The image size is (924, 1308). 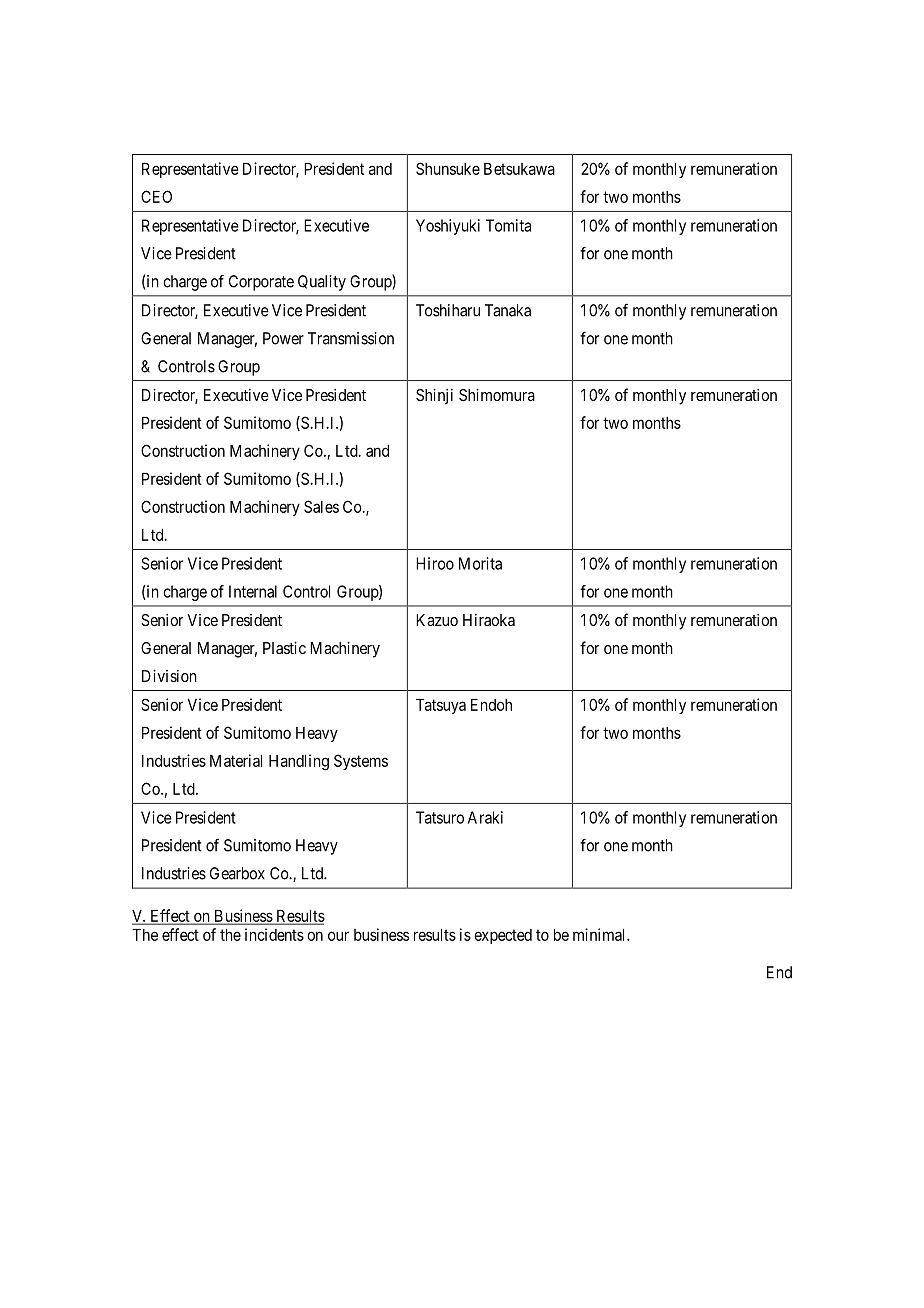 What do you see at coordinates (338, 936) in the image?
I see `our` at bounding box center [338, 936].
